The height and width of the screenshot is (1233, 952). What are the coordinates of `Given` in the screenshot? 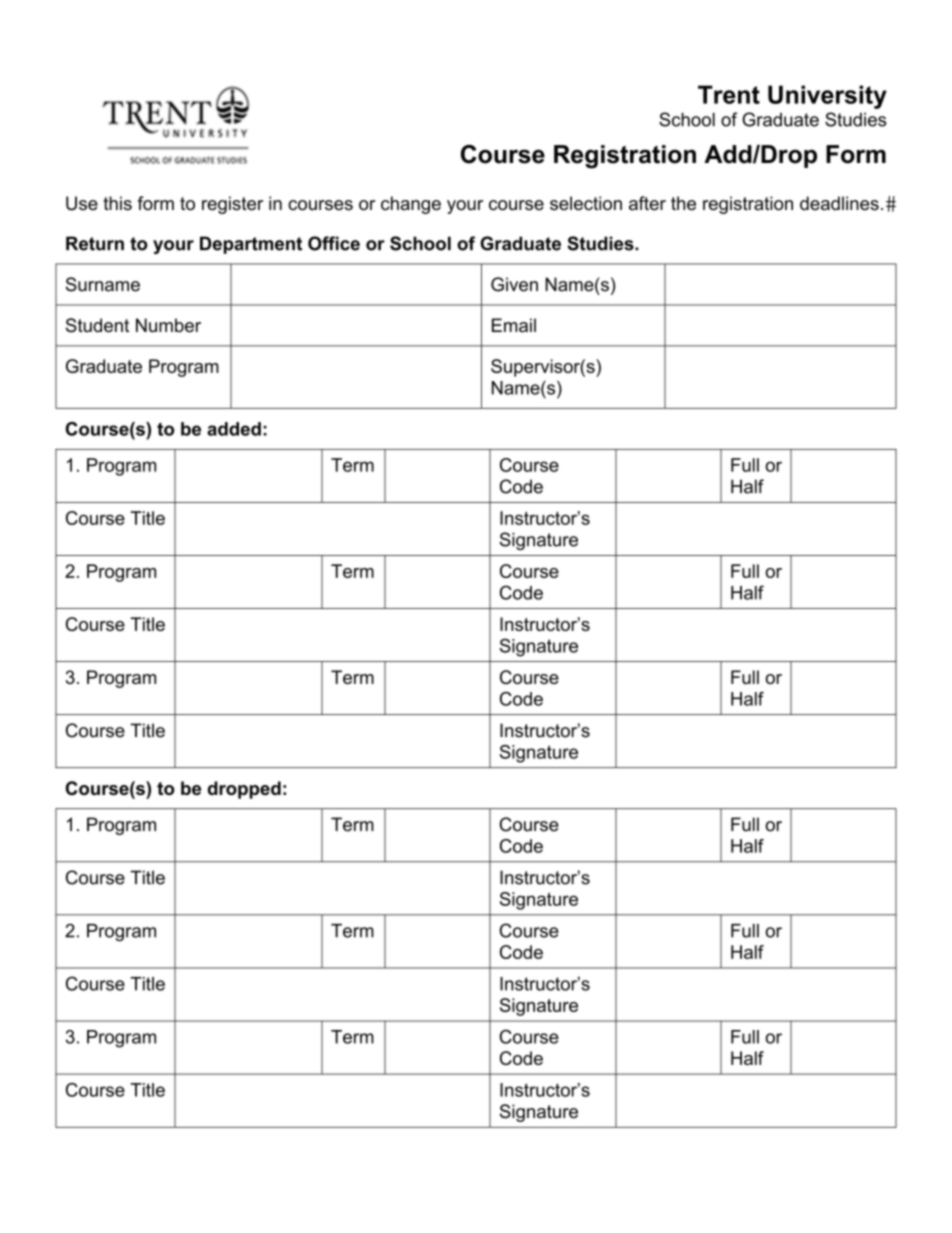 It's located at (514, 284).
